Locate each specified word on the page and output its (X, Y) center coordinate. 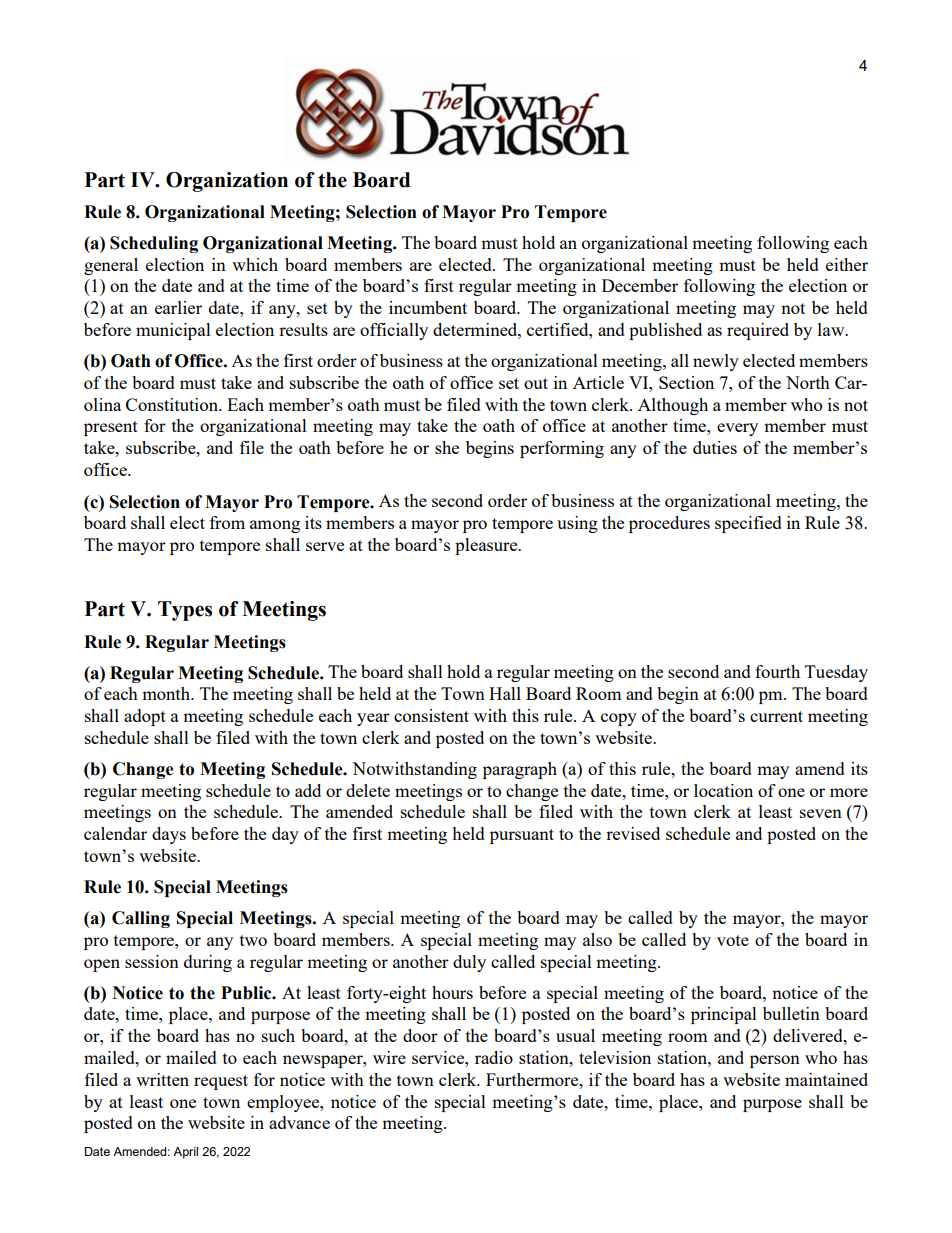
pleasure (487, 546)
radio (494, 1057)
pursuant (522, 836)
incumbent (428, 307)
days (169, 835)
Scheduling (154, 244)
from (227, 522)
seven (821, 813)
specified (748, 524)
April (185, 1153)
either (847, 264)
